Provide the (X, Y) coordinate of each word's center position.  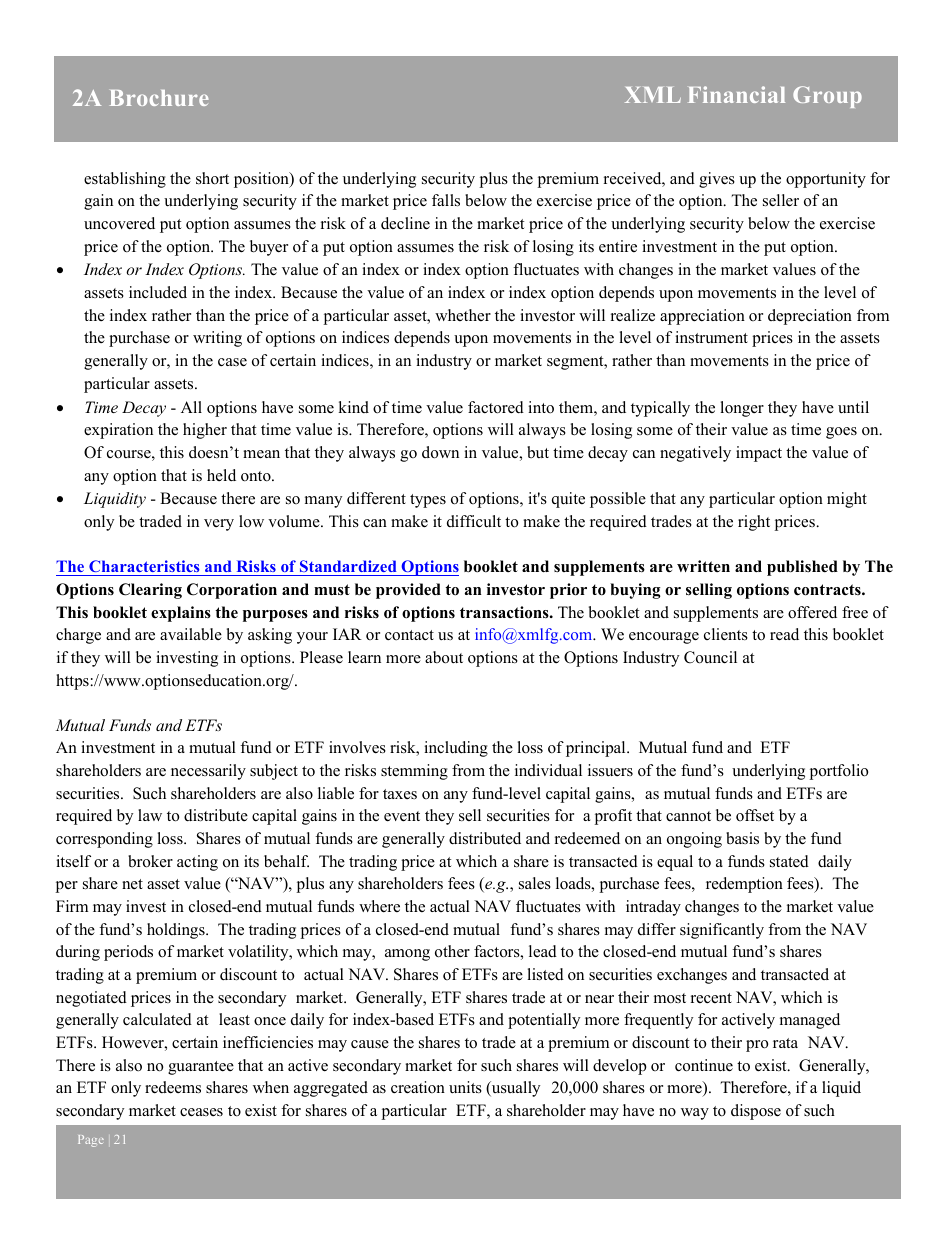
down (440, 452)
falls (446, 200)
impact (759, 454)
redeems (173, 1087)
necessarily (208, 772)
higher (205, 431)
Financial (736, 94)
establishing (125, 180)
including (456, 749)
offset (755, 815)
